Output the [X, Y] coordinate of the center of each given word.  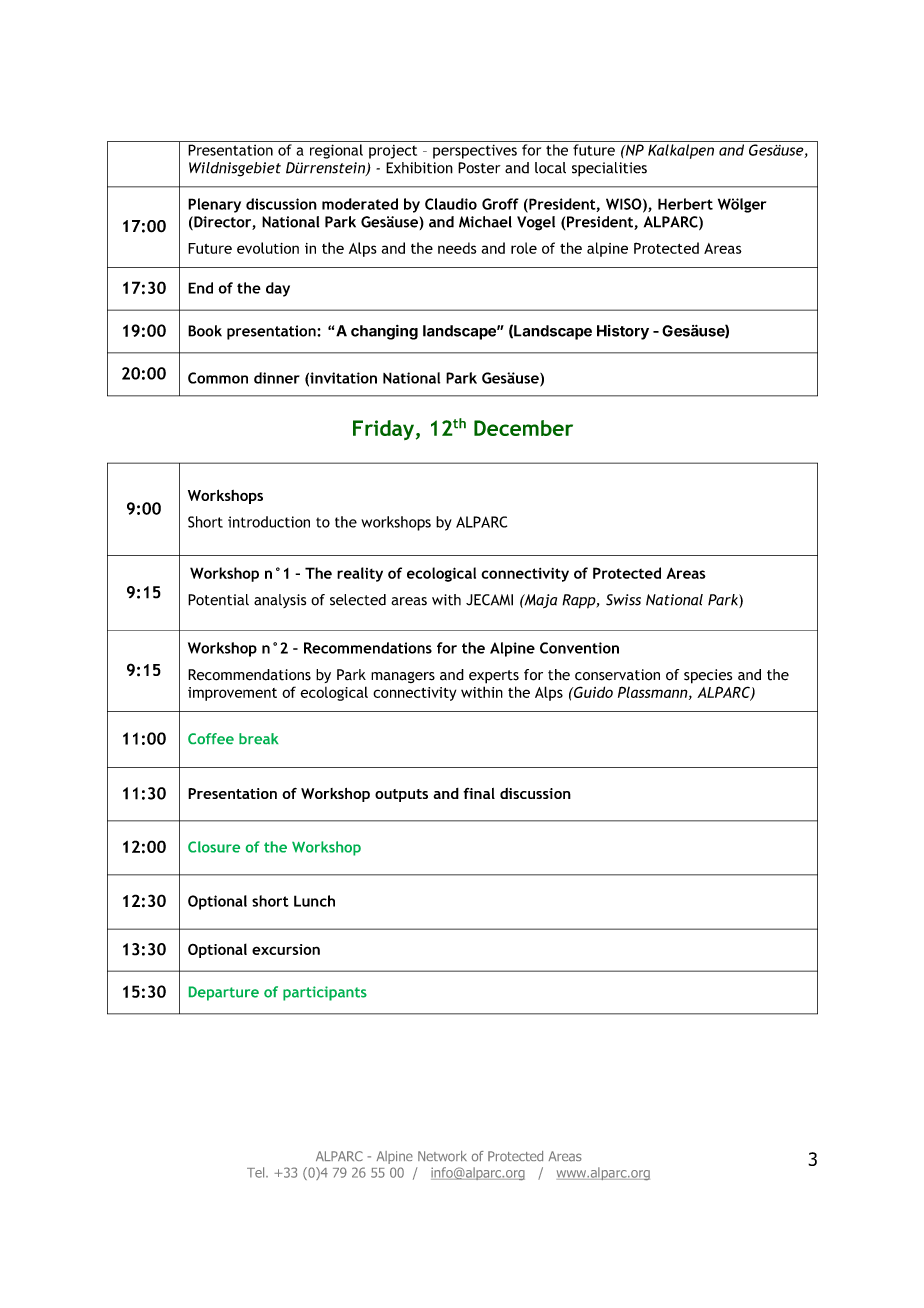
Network [442, 1156]
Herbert [685, 204]
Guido [592, 692]
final [479, 793]
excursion [286, 949]
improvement [232, 694]
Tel [257, 1172]
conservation [617, 675]
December [523, 428]
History [623, 332]
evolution [268, 248]
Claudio [451, 204]
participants [325, 993]
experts [494, 677]
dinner [277, 378]
